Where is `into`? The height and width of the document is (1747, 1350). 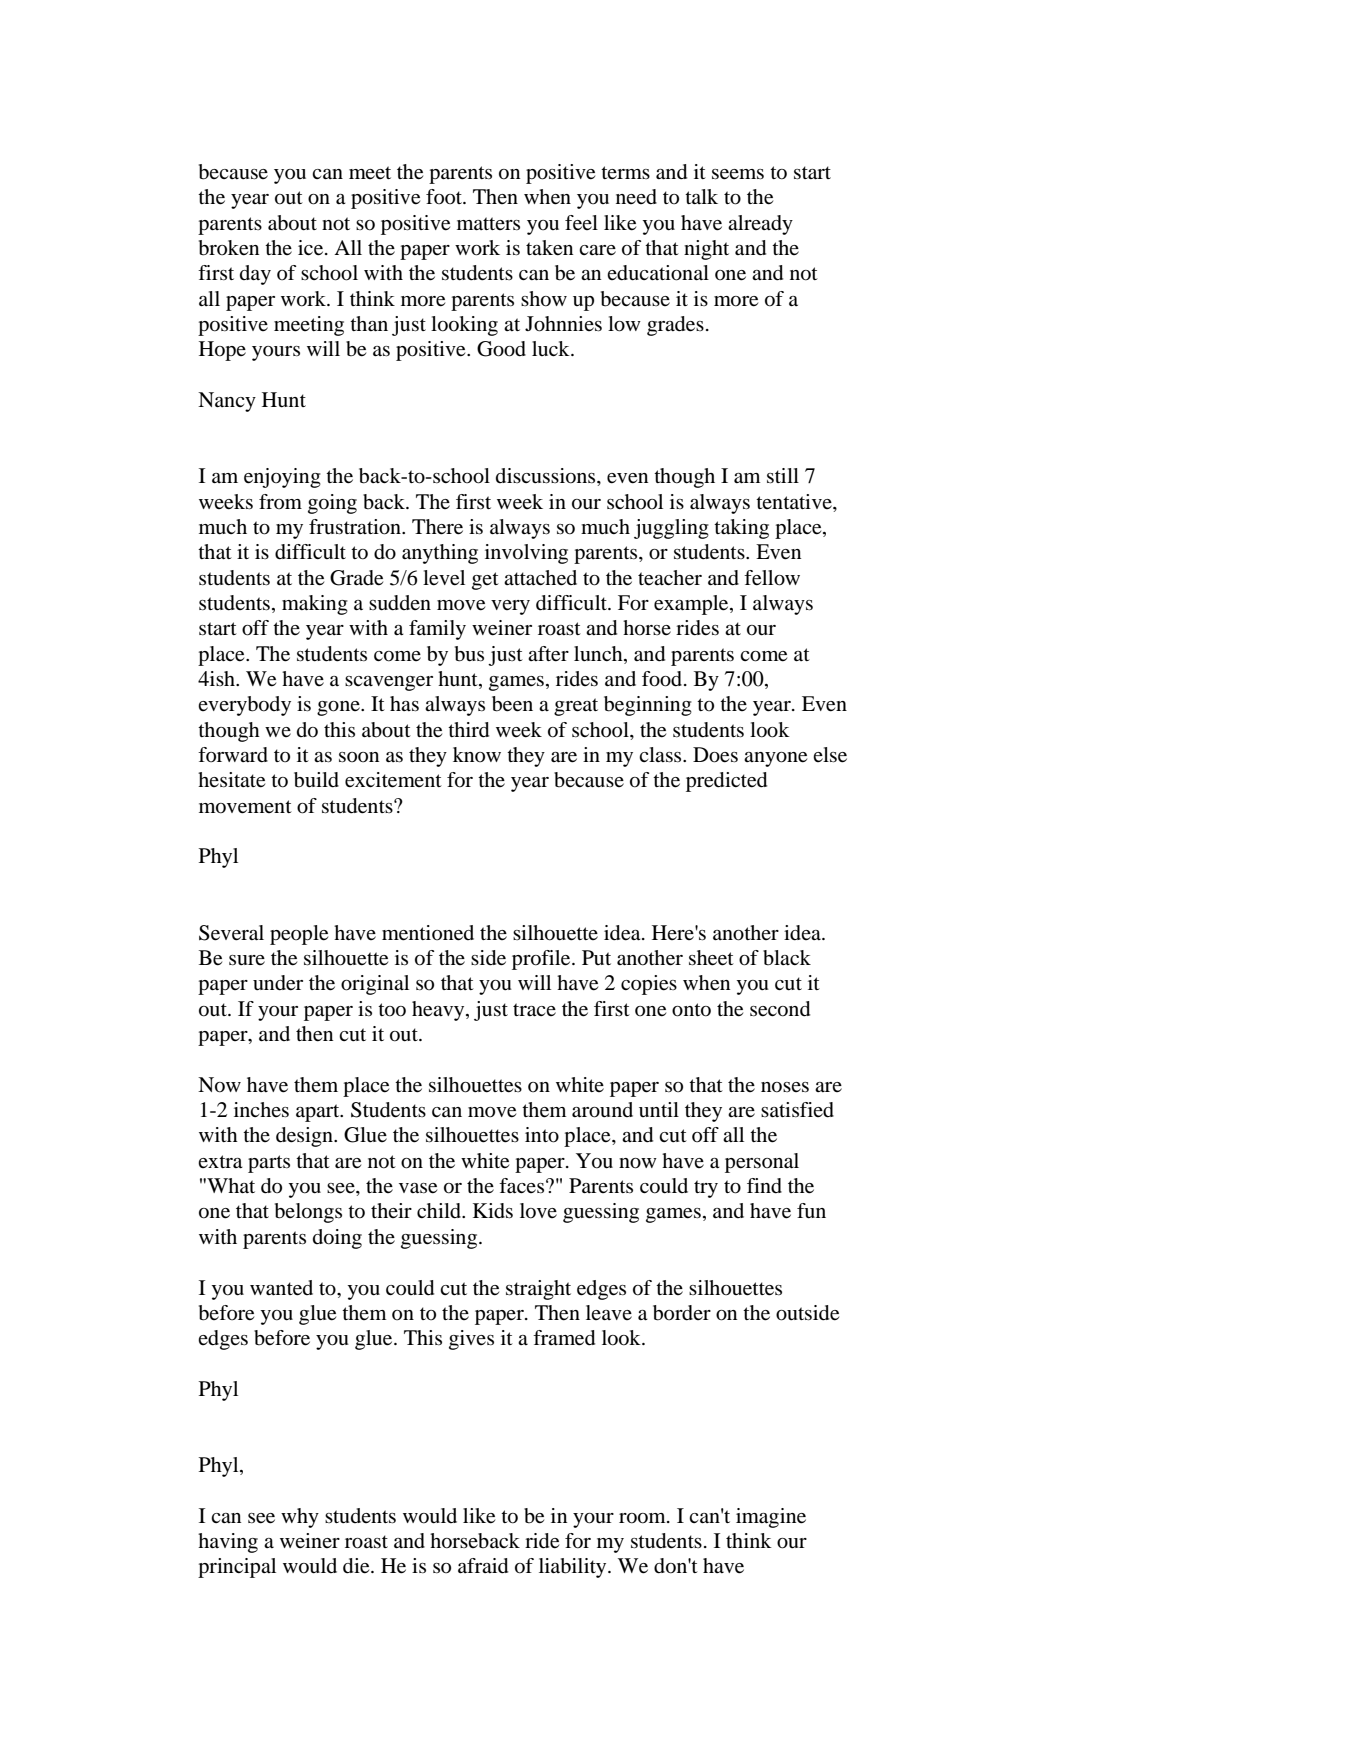 into is located at coordinates (542, 1135).
